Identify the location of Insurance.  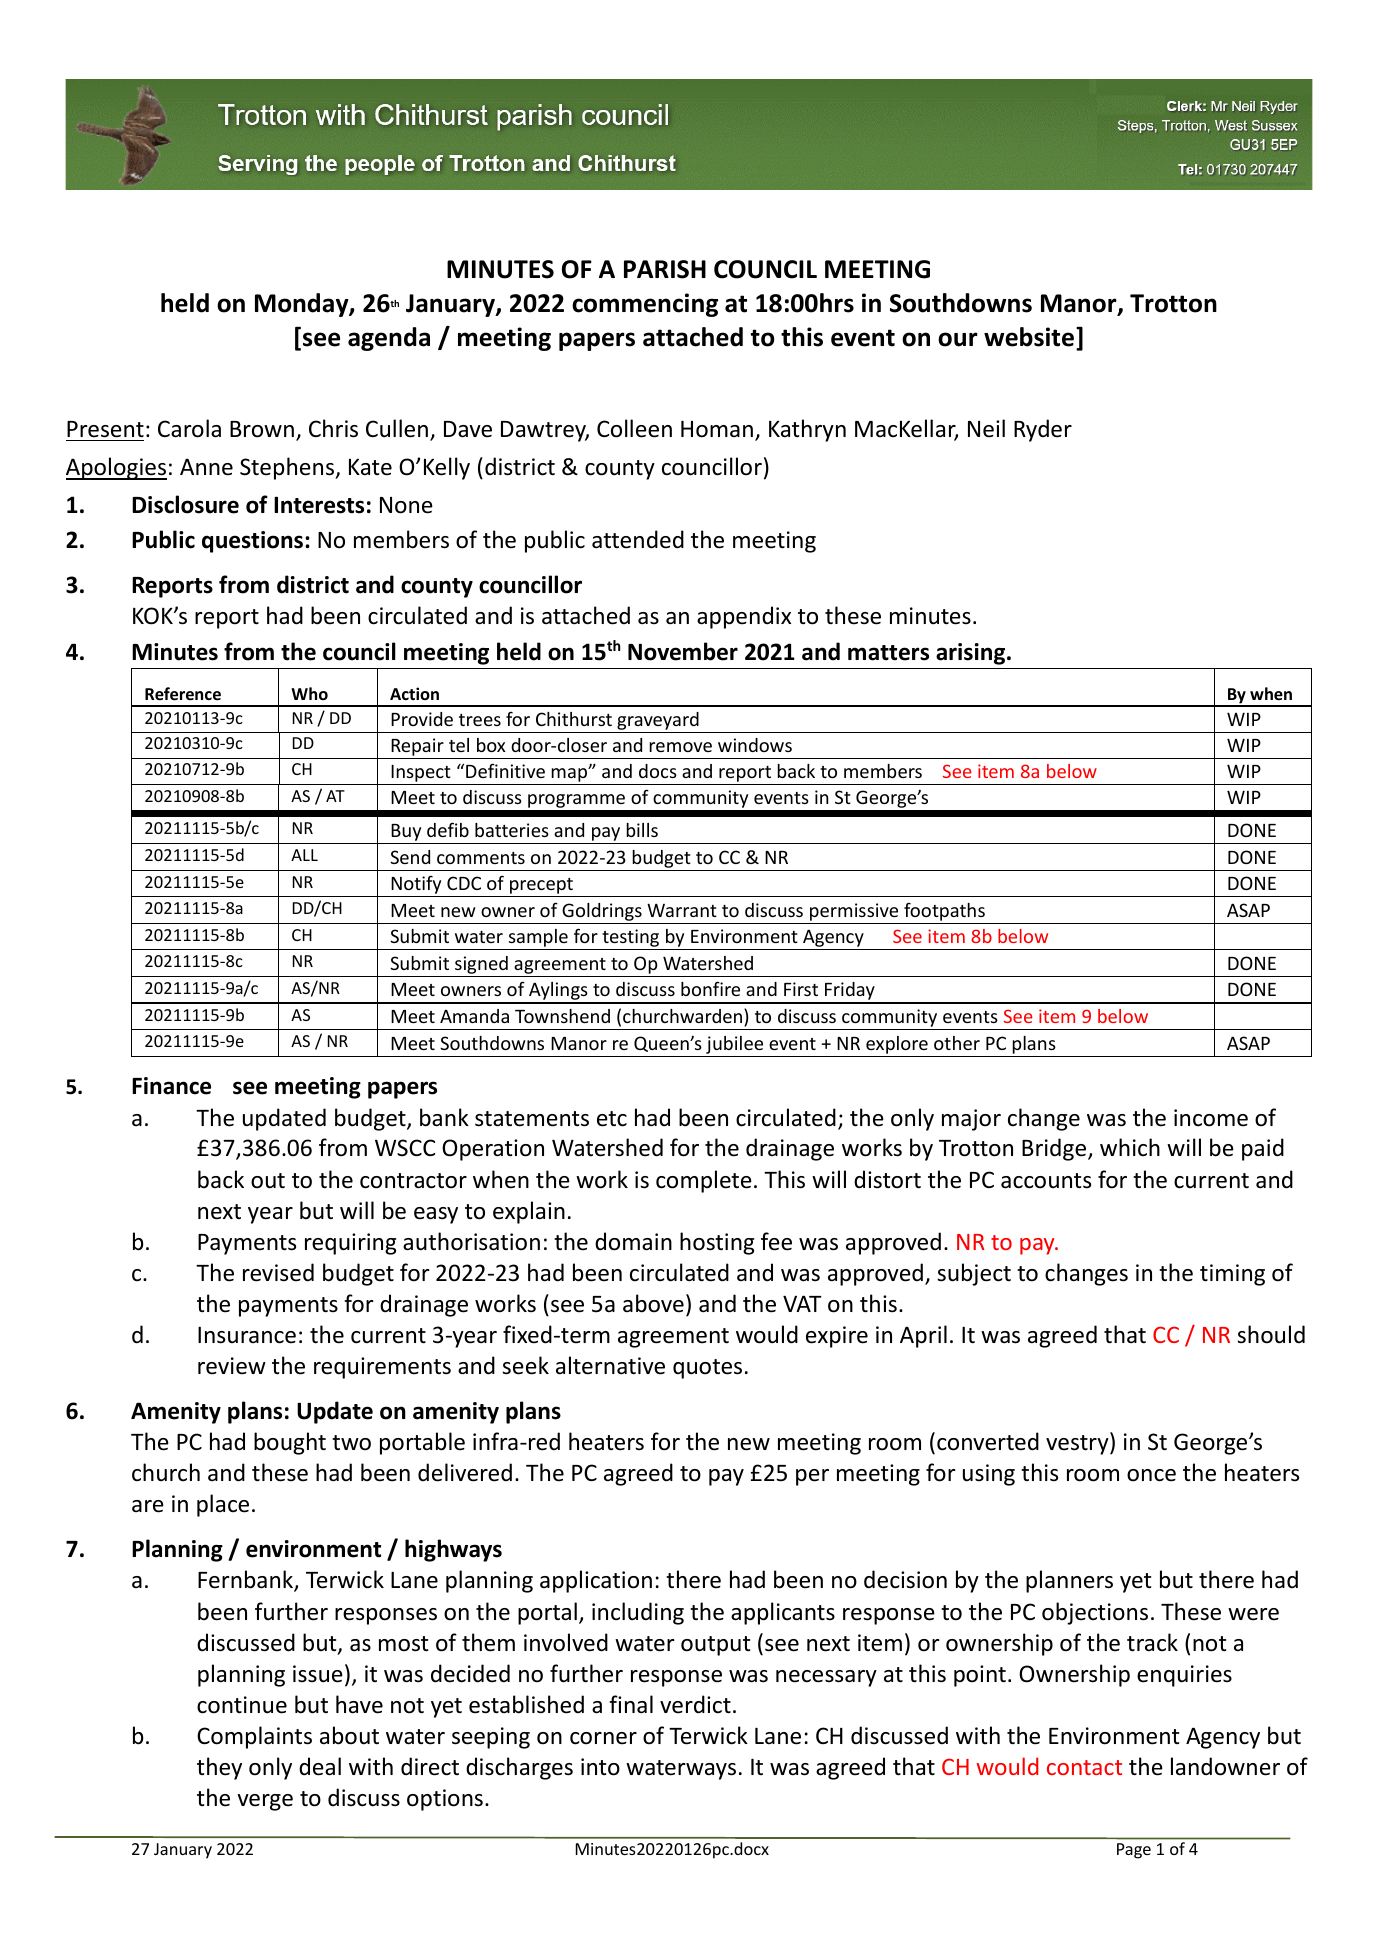
(247, 1335).
